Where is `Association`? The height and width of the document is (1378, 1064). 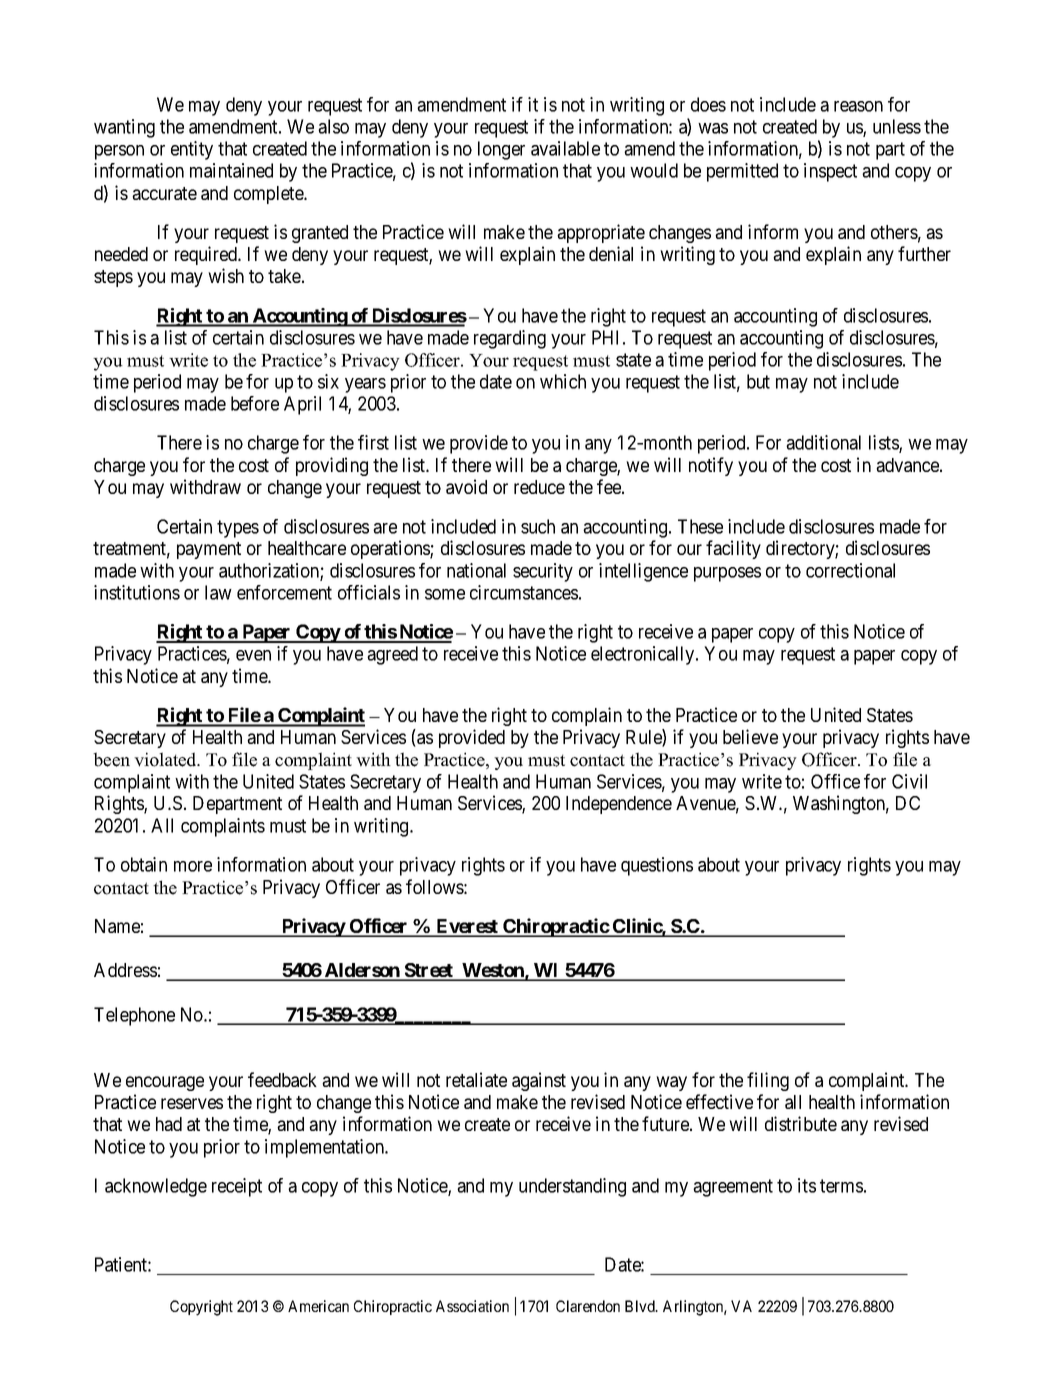
Association is located at coordinates (472, 1306).
